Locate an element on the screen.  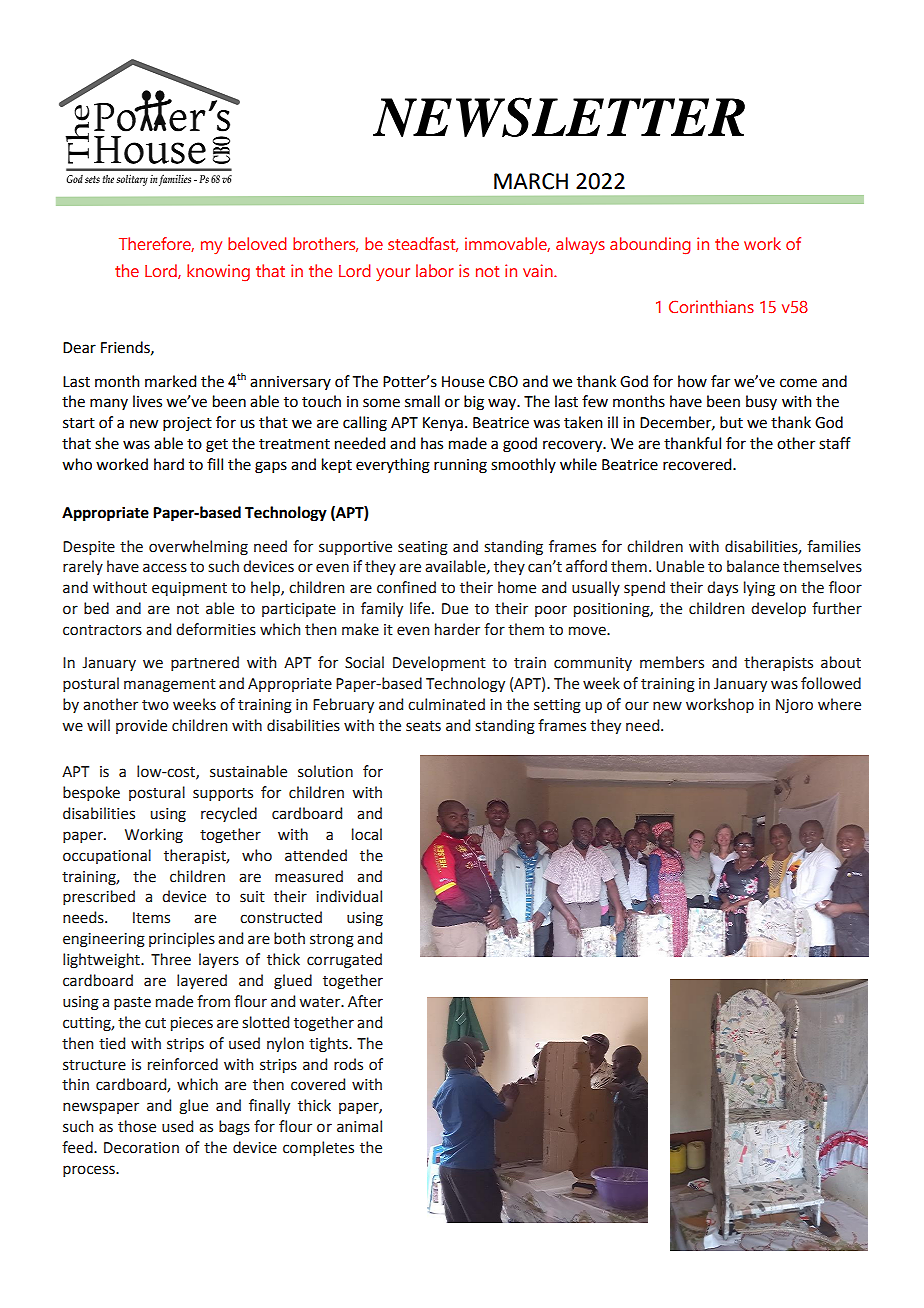
supports is located at coordinates (223, 794).
